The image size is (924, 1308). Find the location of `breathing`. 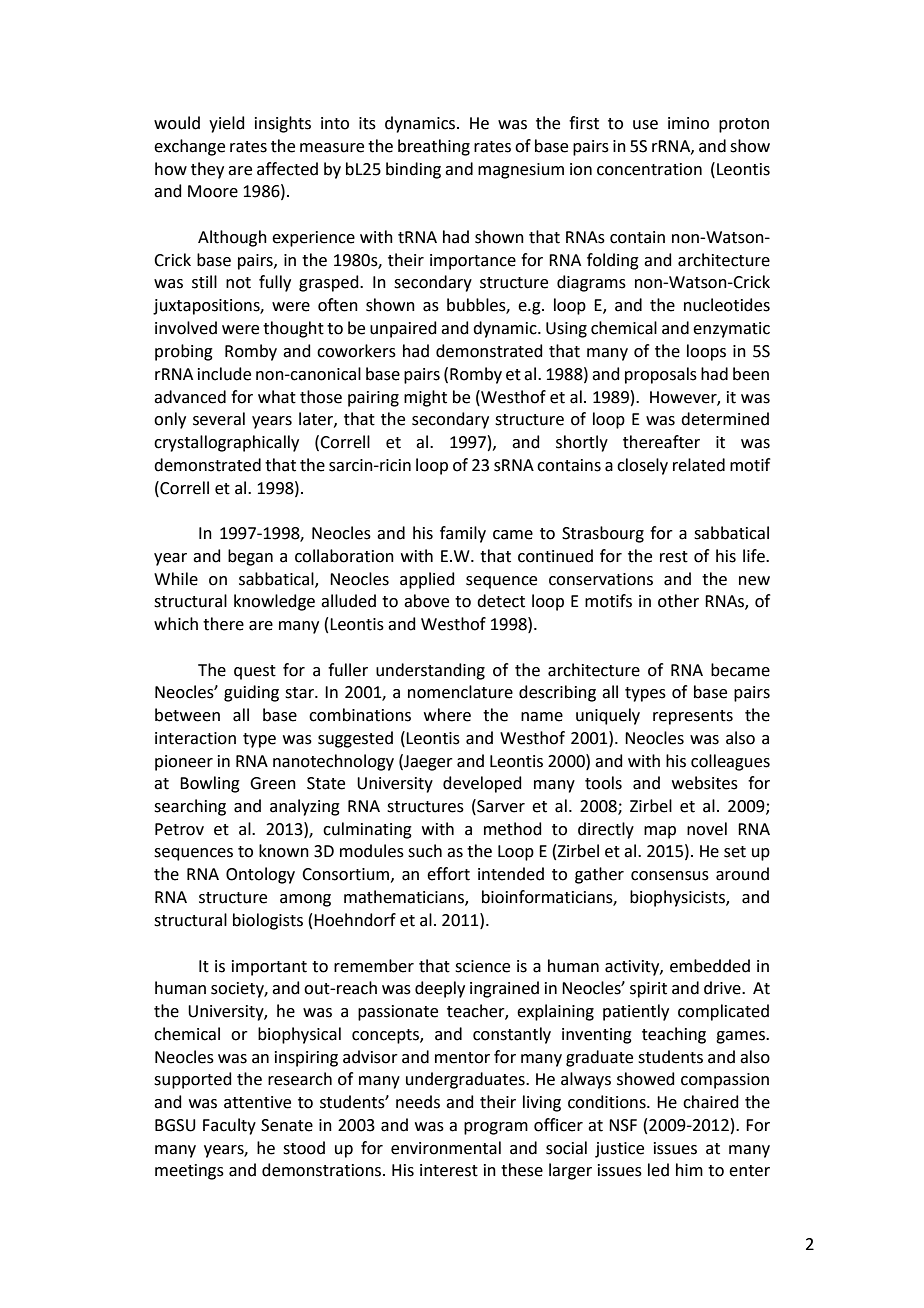

breathing is located at coordinates (434, 147).
